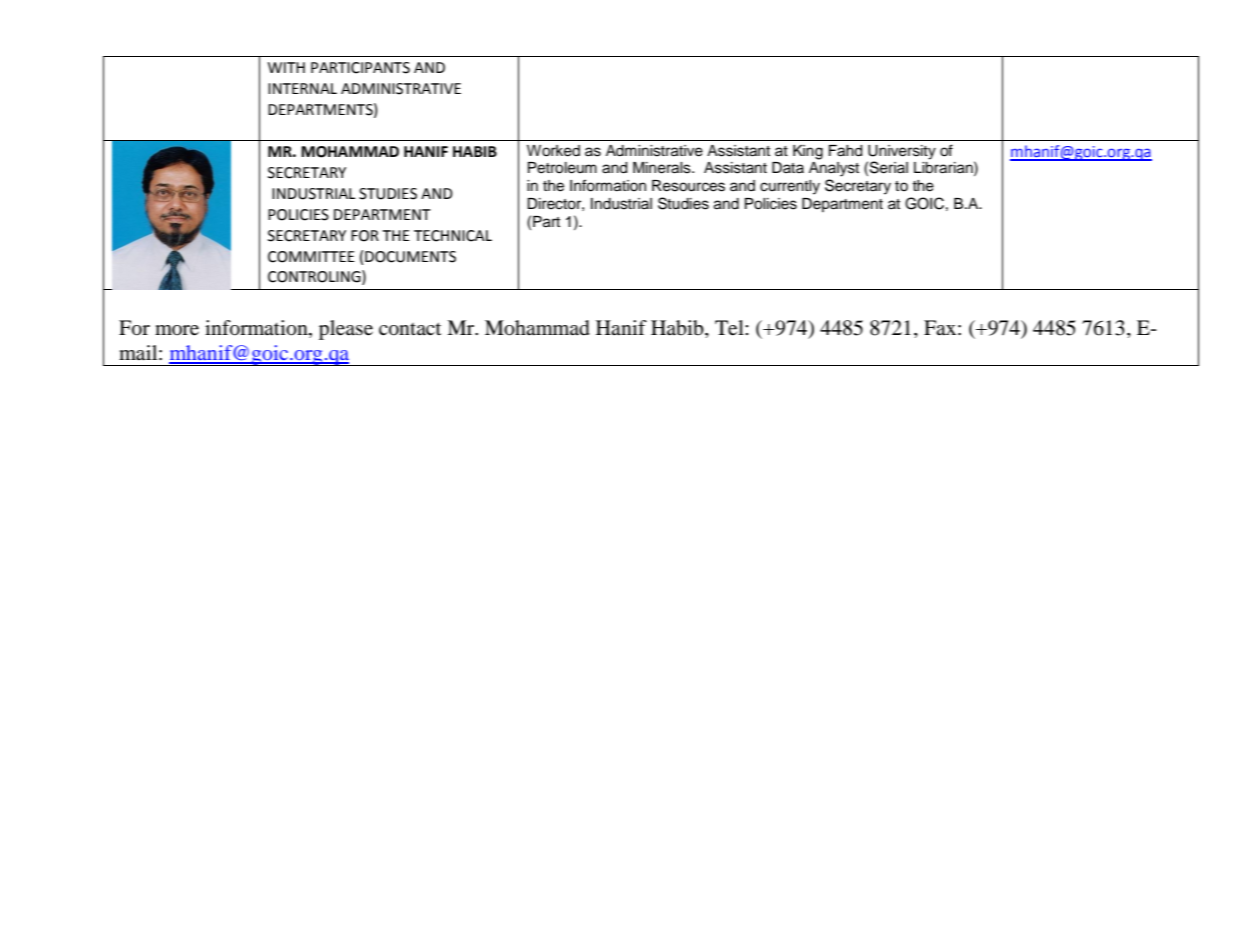 This page has height=952, width=1233. Describe the element at coordinates (286, 67) in the page. I see `WITH` at that location.
